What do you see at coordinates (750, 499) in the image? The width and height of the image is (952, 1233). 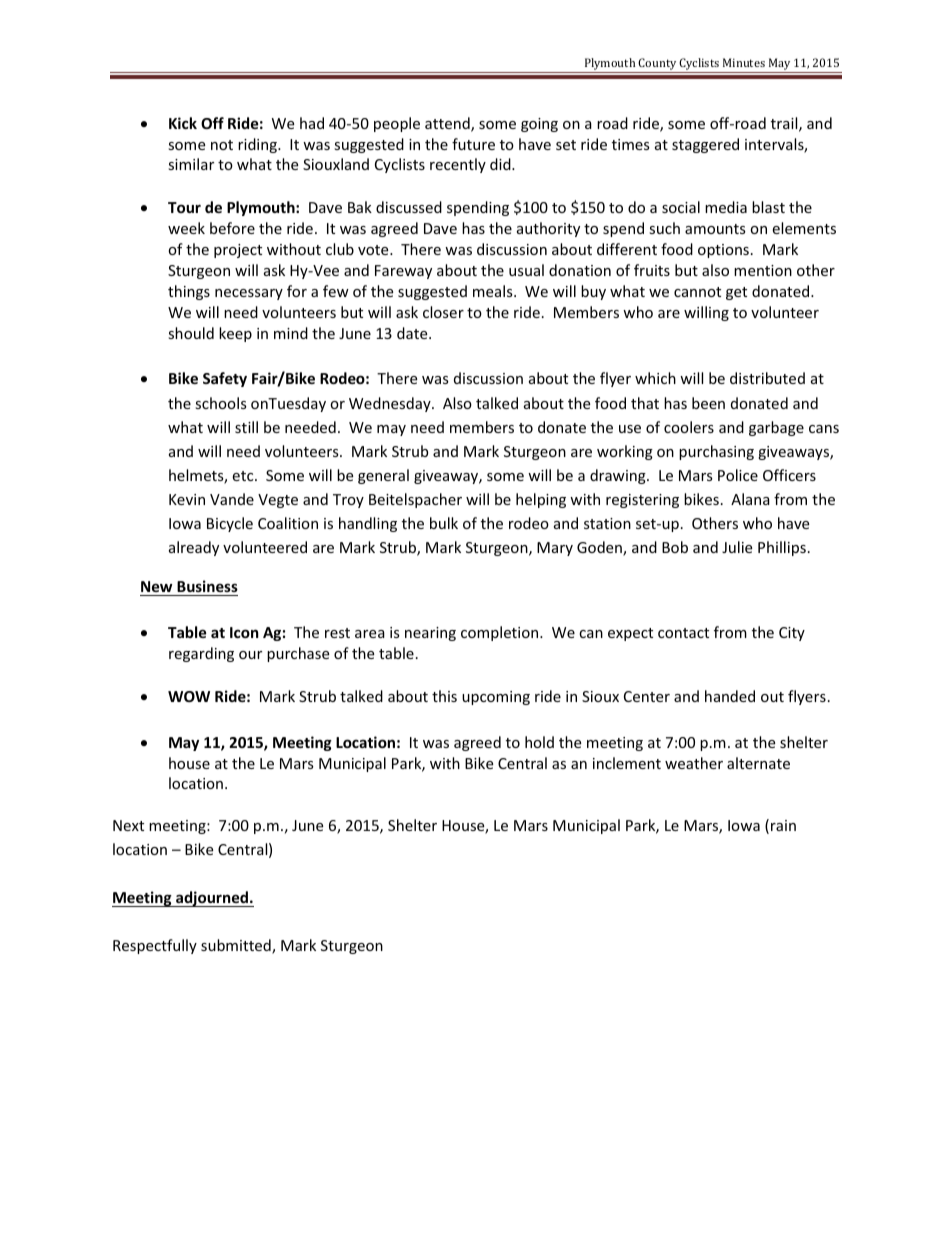 I see `Alana` at bounding box center [750, 499].
